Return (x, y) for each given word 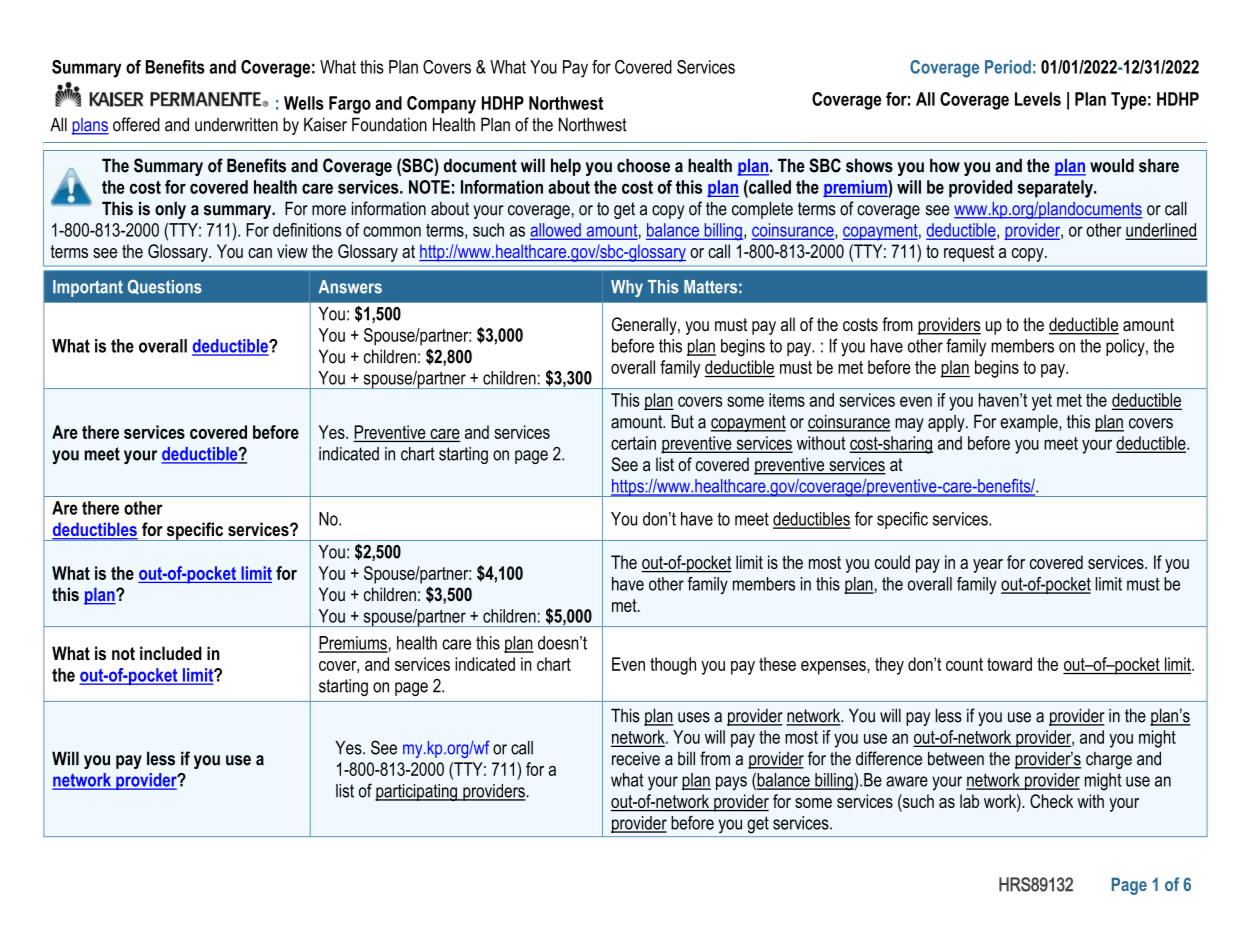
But (682, 421)
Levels (1038, 99)
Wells (304, 103)
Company (441, 105)
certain (633, 443)
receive (636, 758)
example (1030, 423)
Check (1051, 801)
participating (417, 792)
